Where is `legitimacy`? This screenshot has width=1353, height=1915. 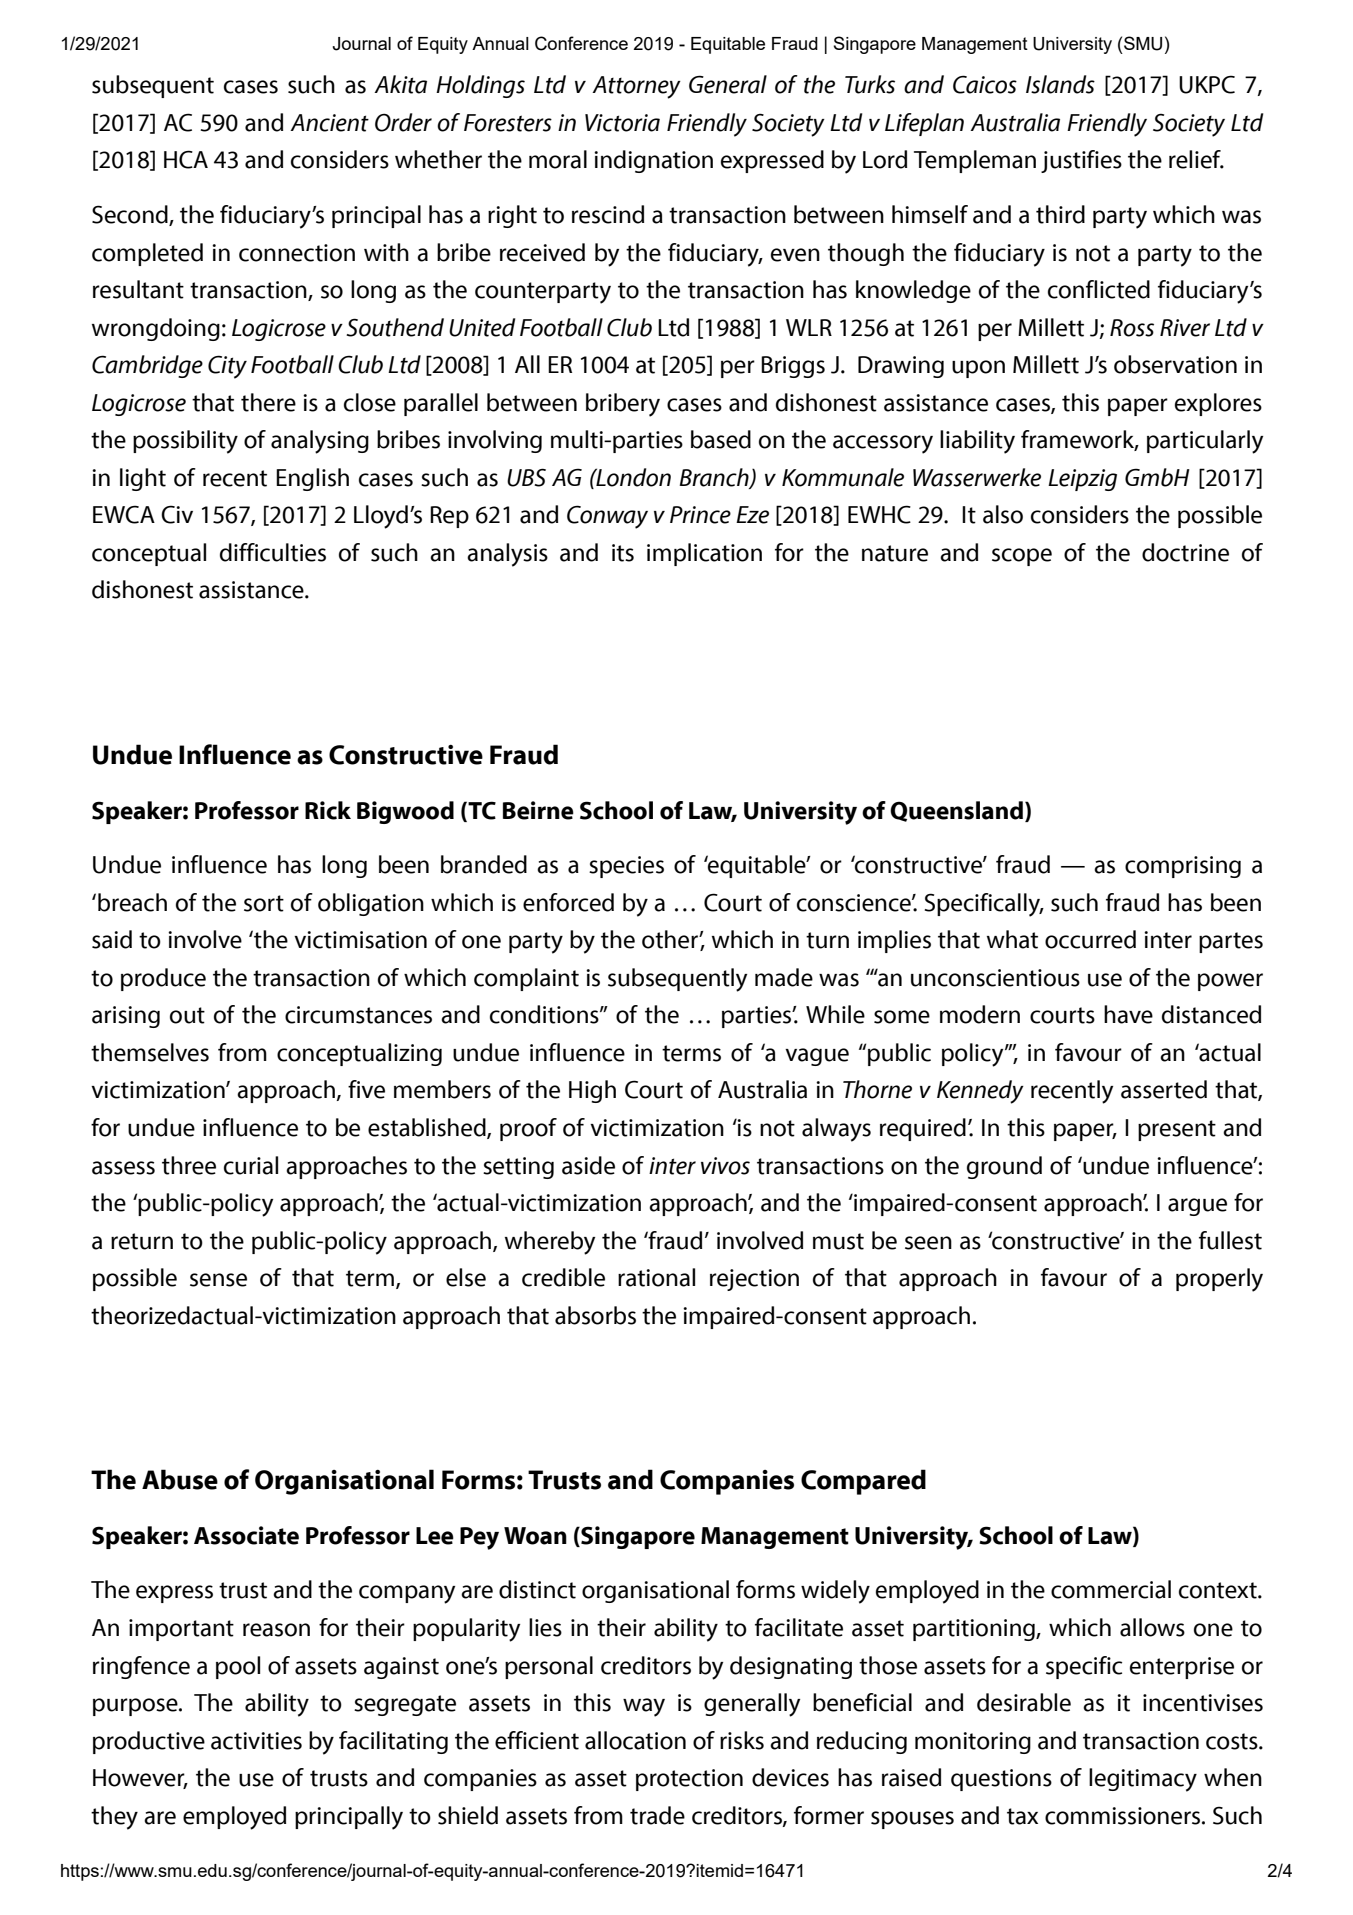 legitimacy is located at coordinates (1143, 1780).
